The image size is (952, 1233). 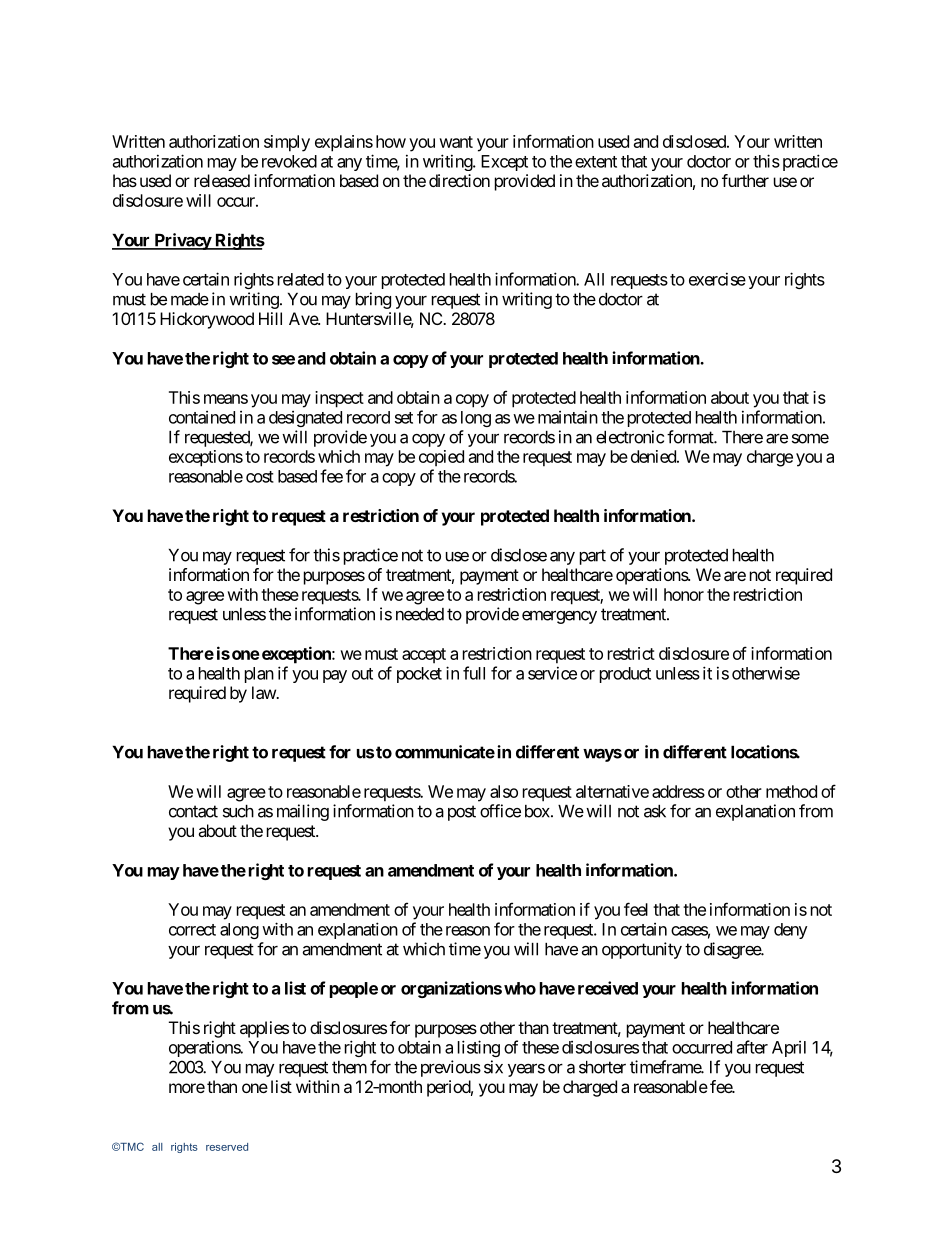 What do you see at coordinates (493, 1067) in the screenshot?
I see `six` at bounding box center [493, 1067].
